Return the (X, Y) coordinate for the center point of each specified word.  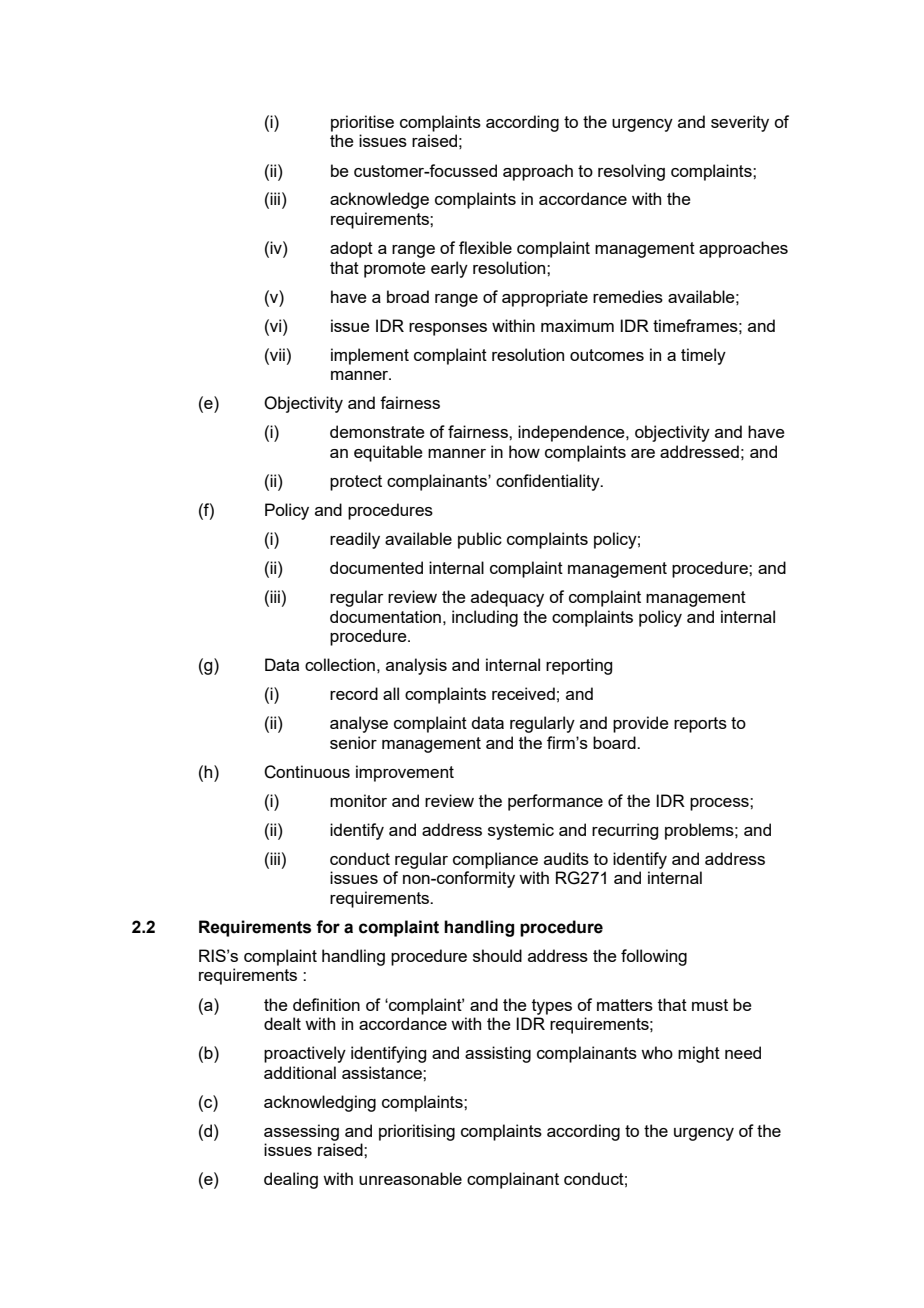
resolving (631, 172)
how (524, 451)
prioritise (362, 123)
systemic (521, 831)
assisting (498, 1054)
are (643, 453)
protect (356, 483)
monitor (358, 800)
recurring (625, 831)
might (699, 1054)
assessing (301, 1132)
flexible (485, 247)
